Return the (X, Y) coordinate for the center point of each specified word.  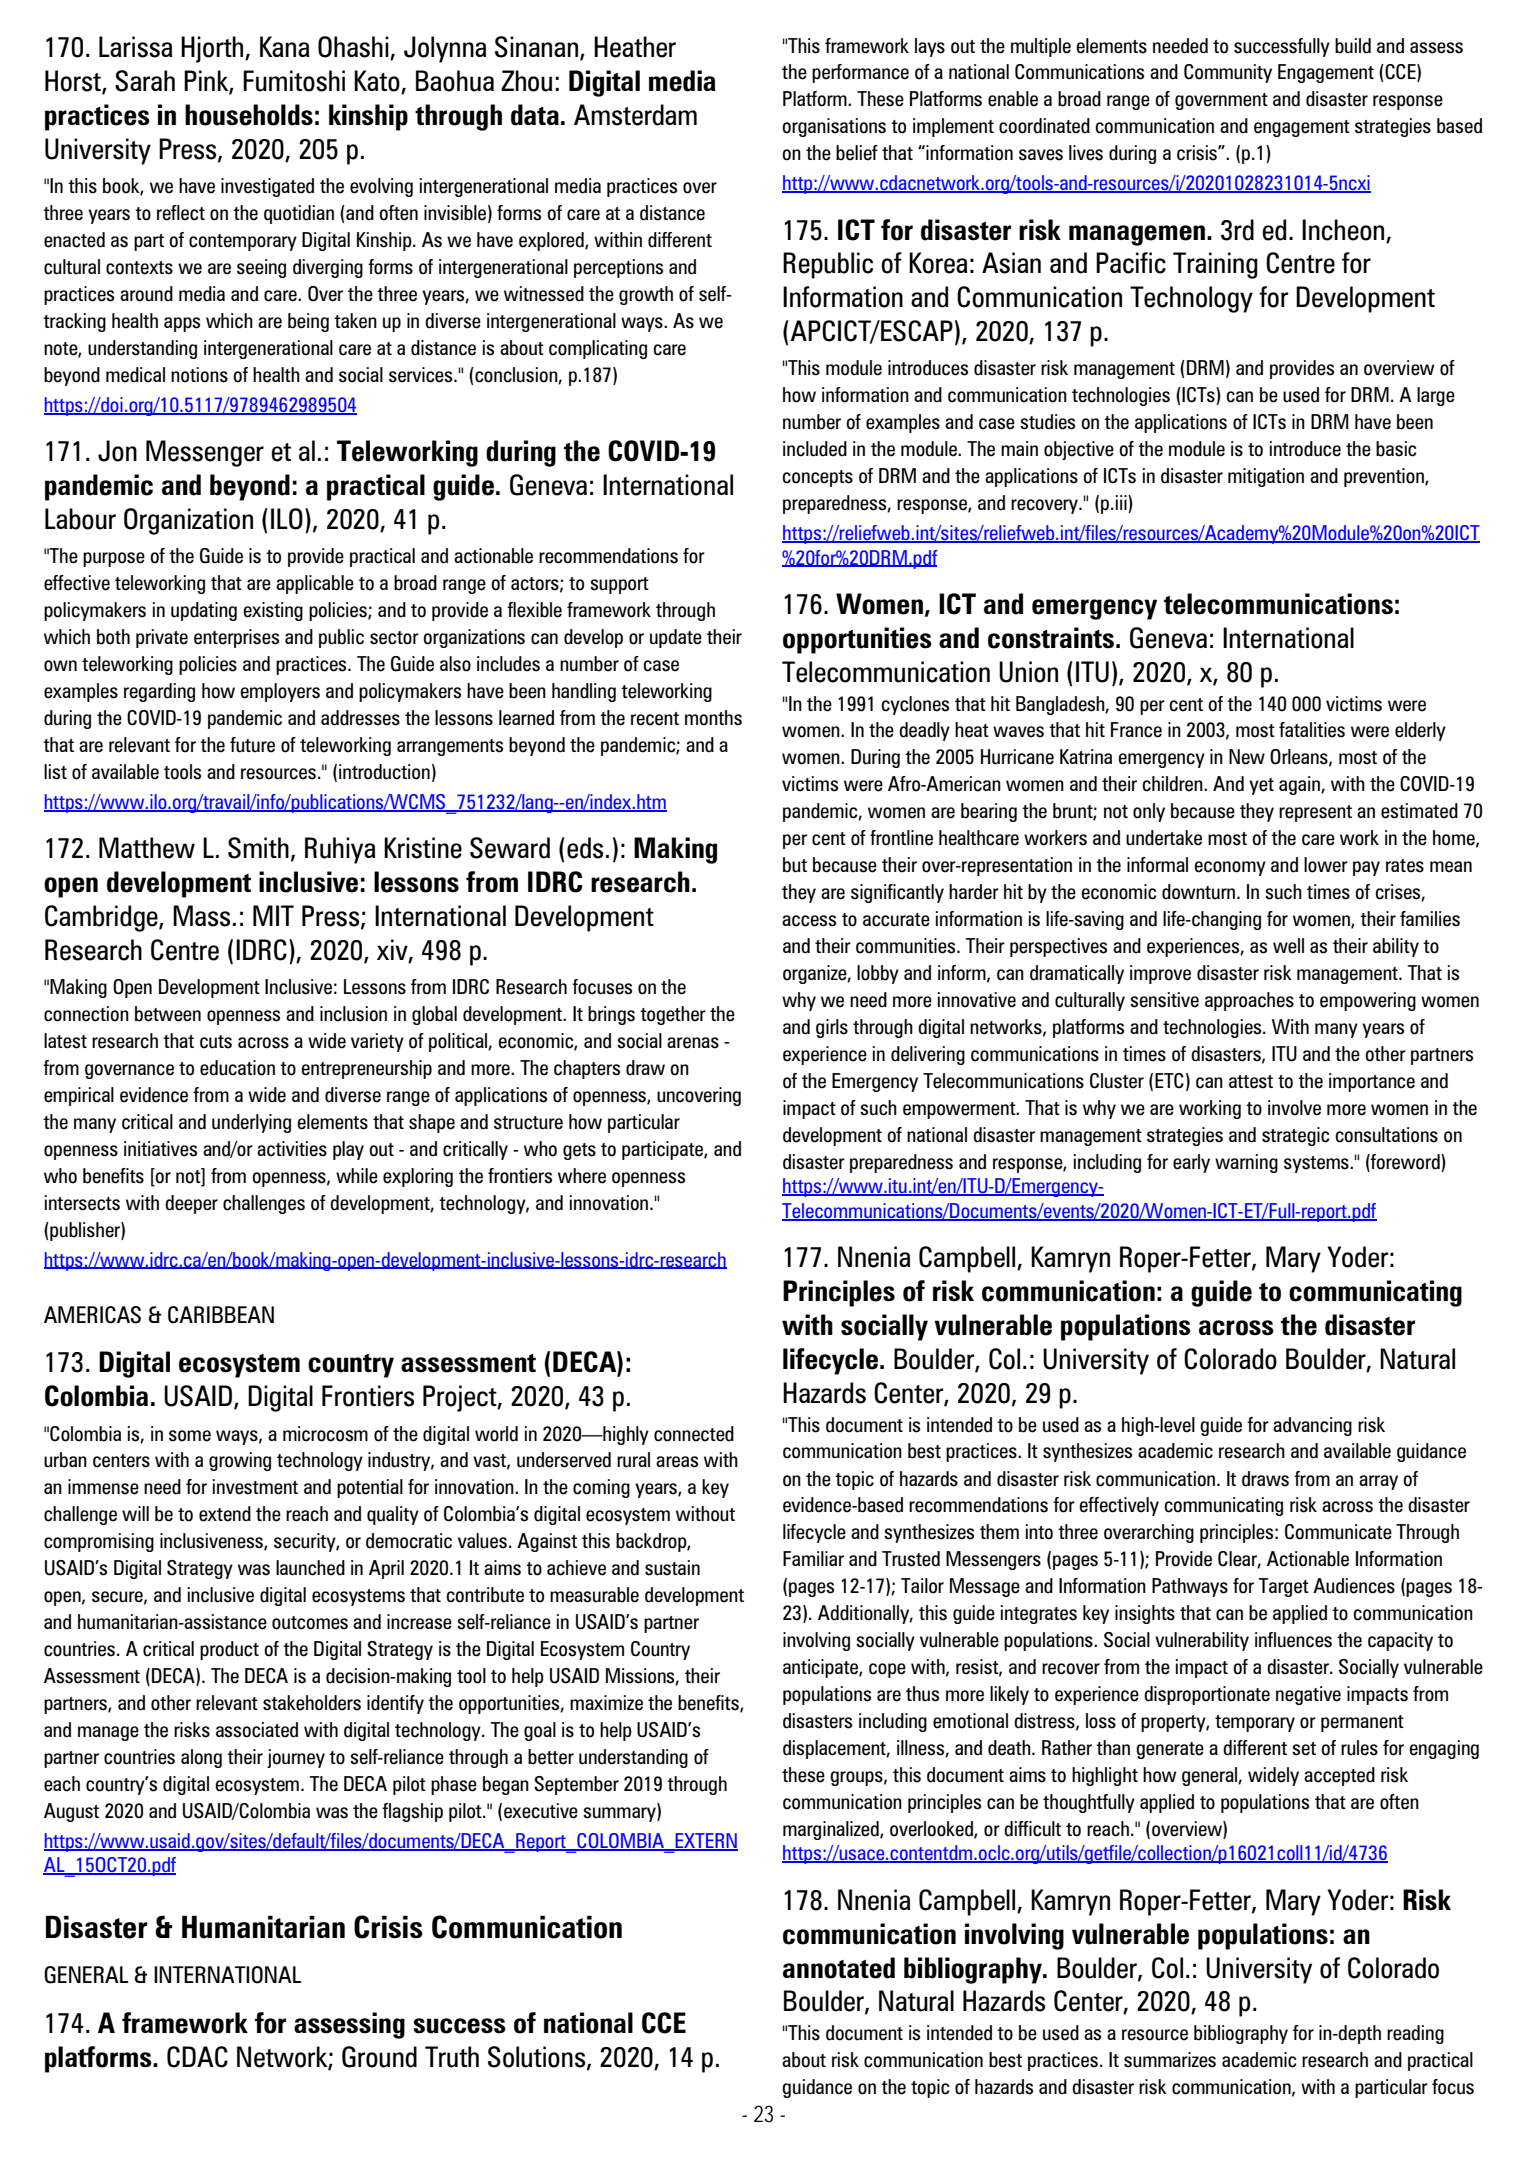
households (249, 115)
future (252, 745)
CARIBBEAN (221, 1315)
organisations (834, 127)
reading (1415, 2034)
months (713, 718)
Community (1228, 73)
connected (694, 1434)
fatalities (1312, 730)
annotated (839, 1968)
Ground (379, 2057)
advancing (1312, 1426)
